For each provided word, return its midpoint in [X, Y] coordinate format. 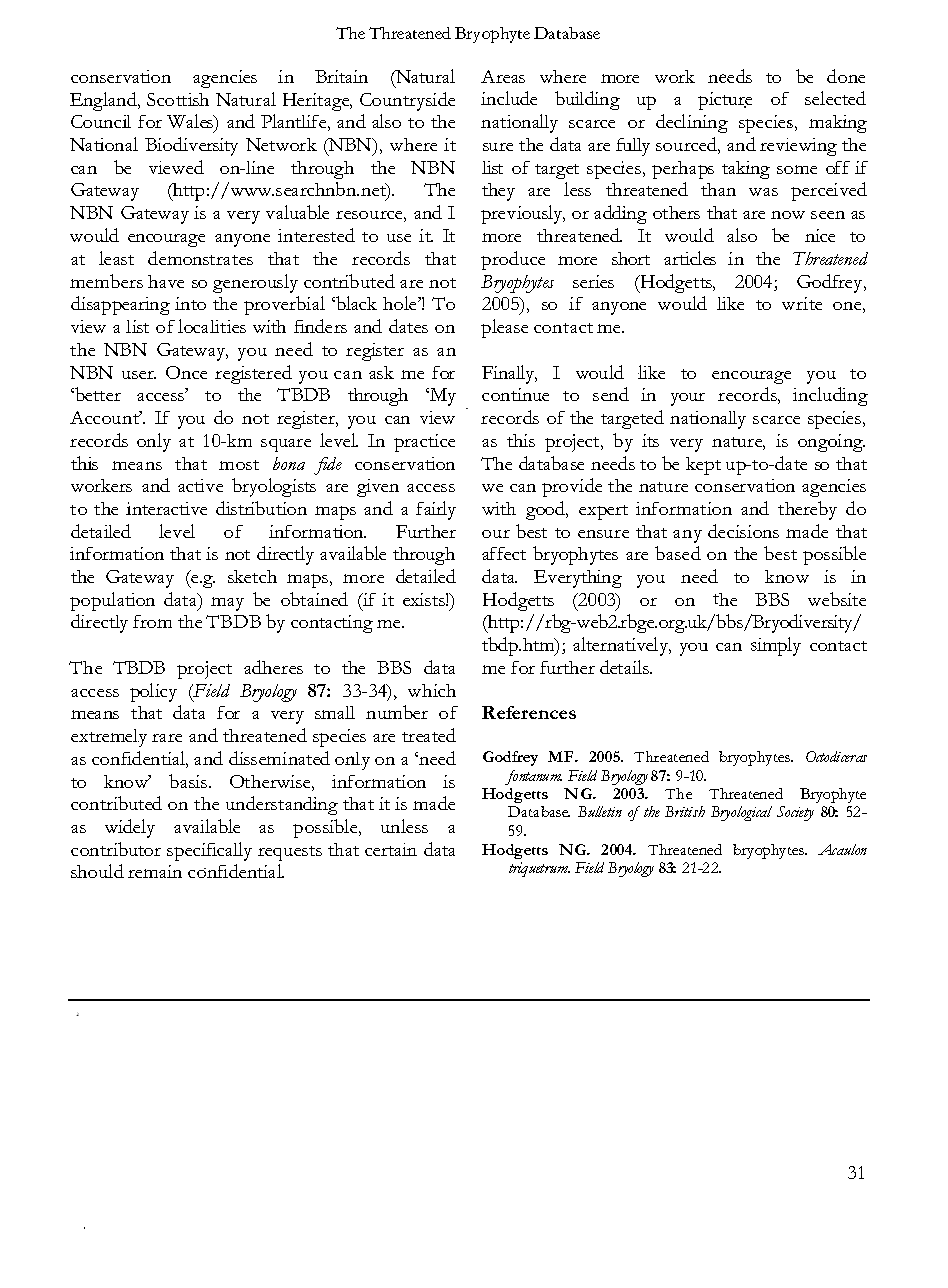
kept [703, 466]
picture [725, 101]
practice [424, 443]
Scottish [178, 99]
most [239, 465]
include [509, 98]
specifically [209, 851]
